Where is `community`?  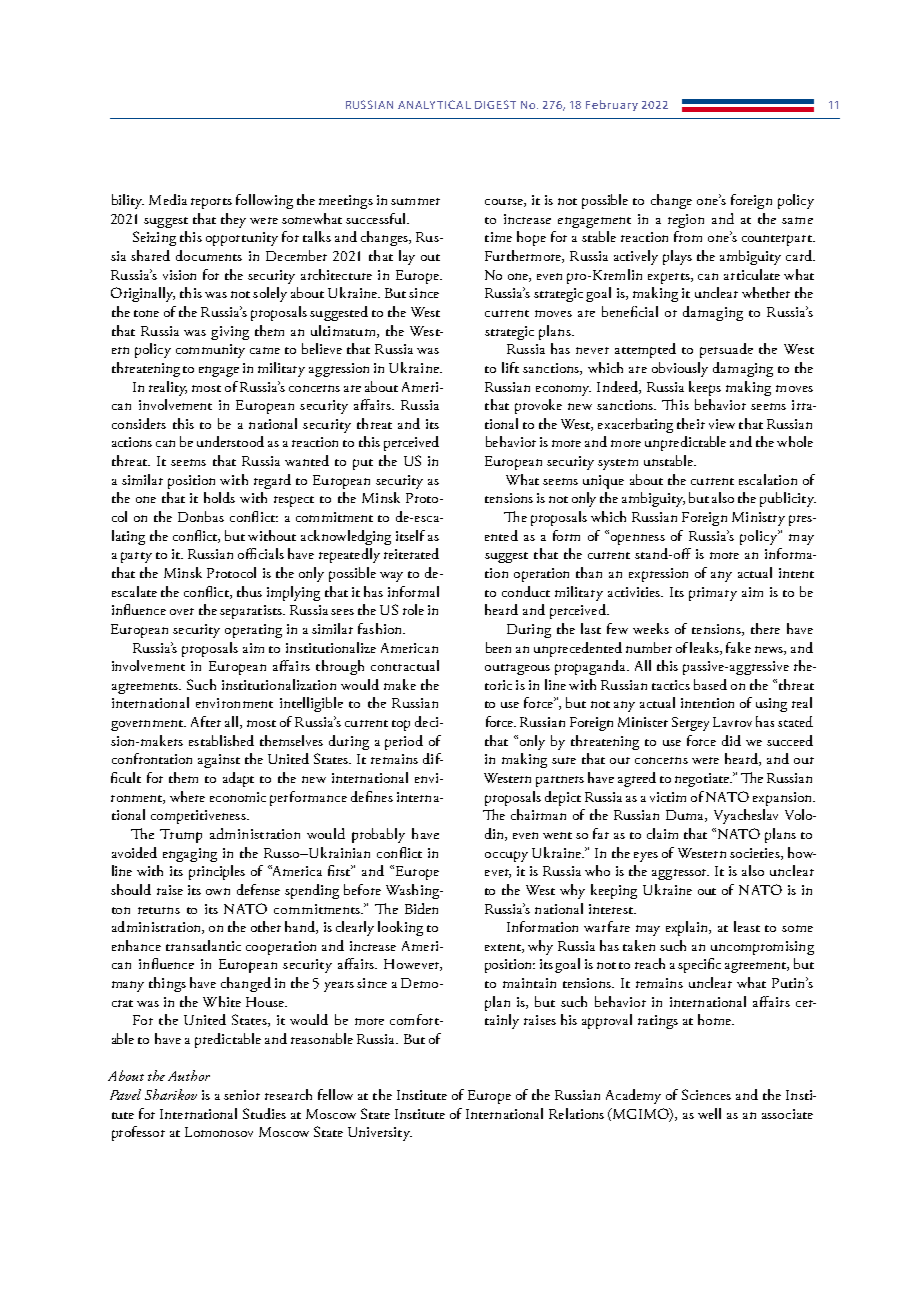 community is located at coordinates (210, 351).
